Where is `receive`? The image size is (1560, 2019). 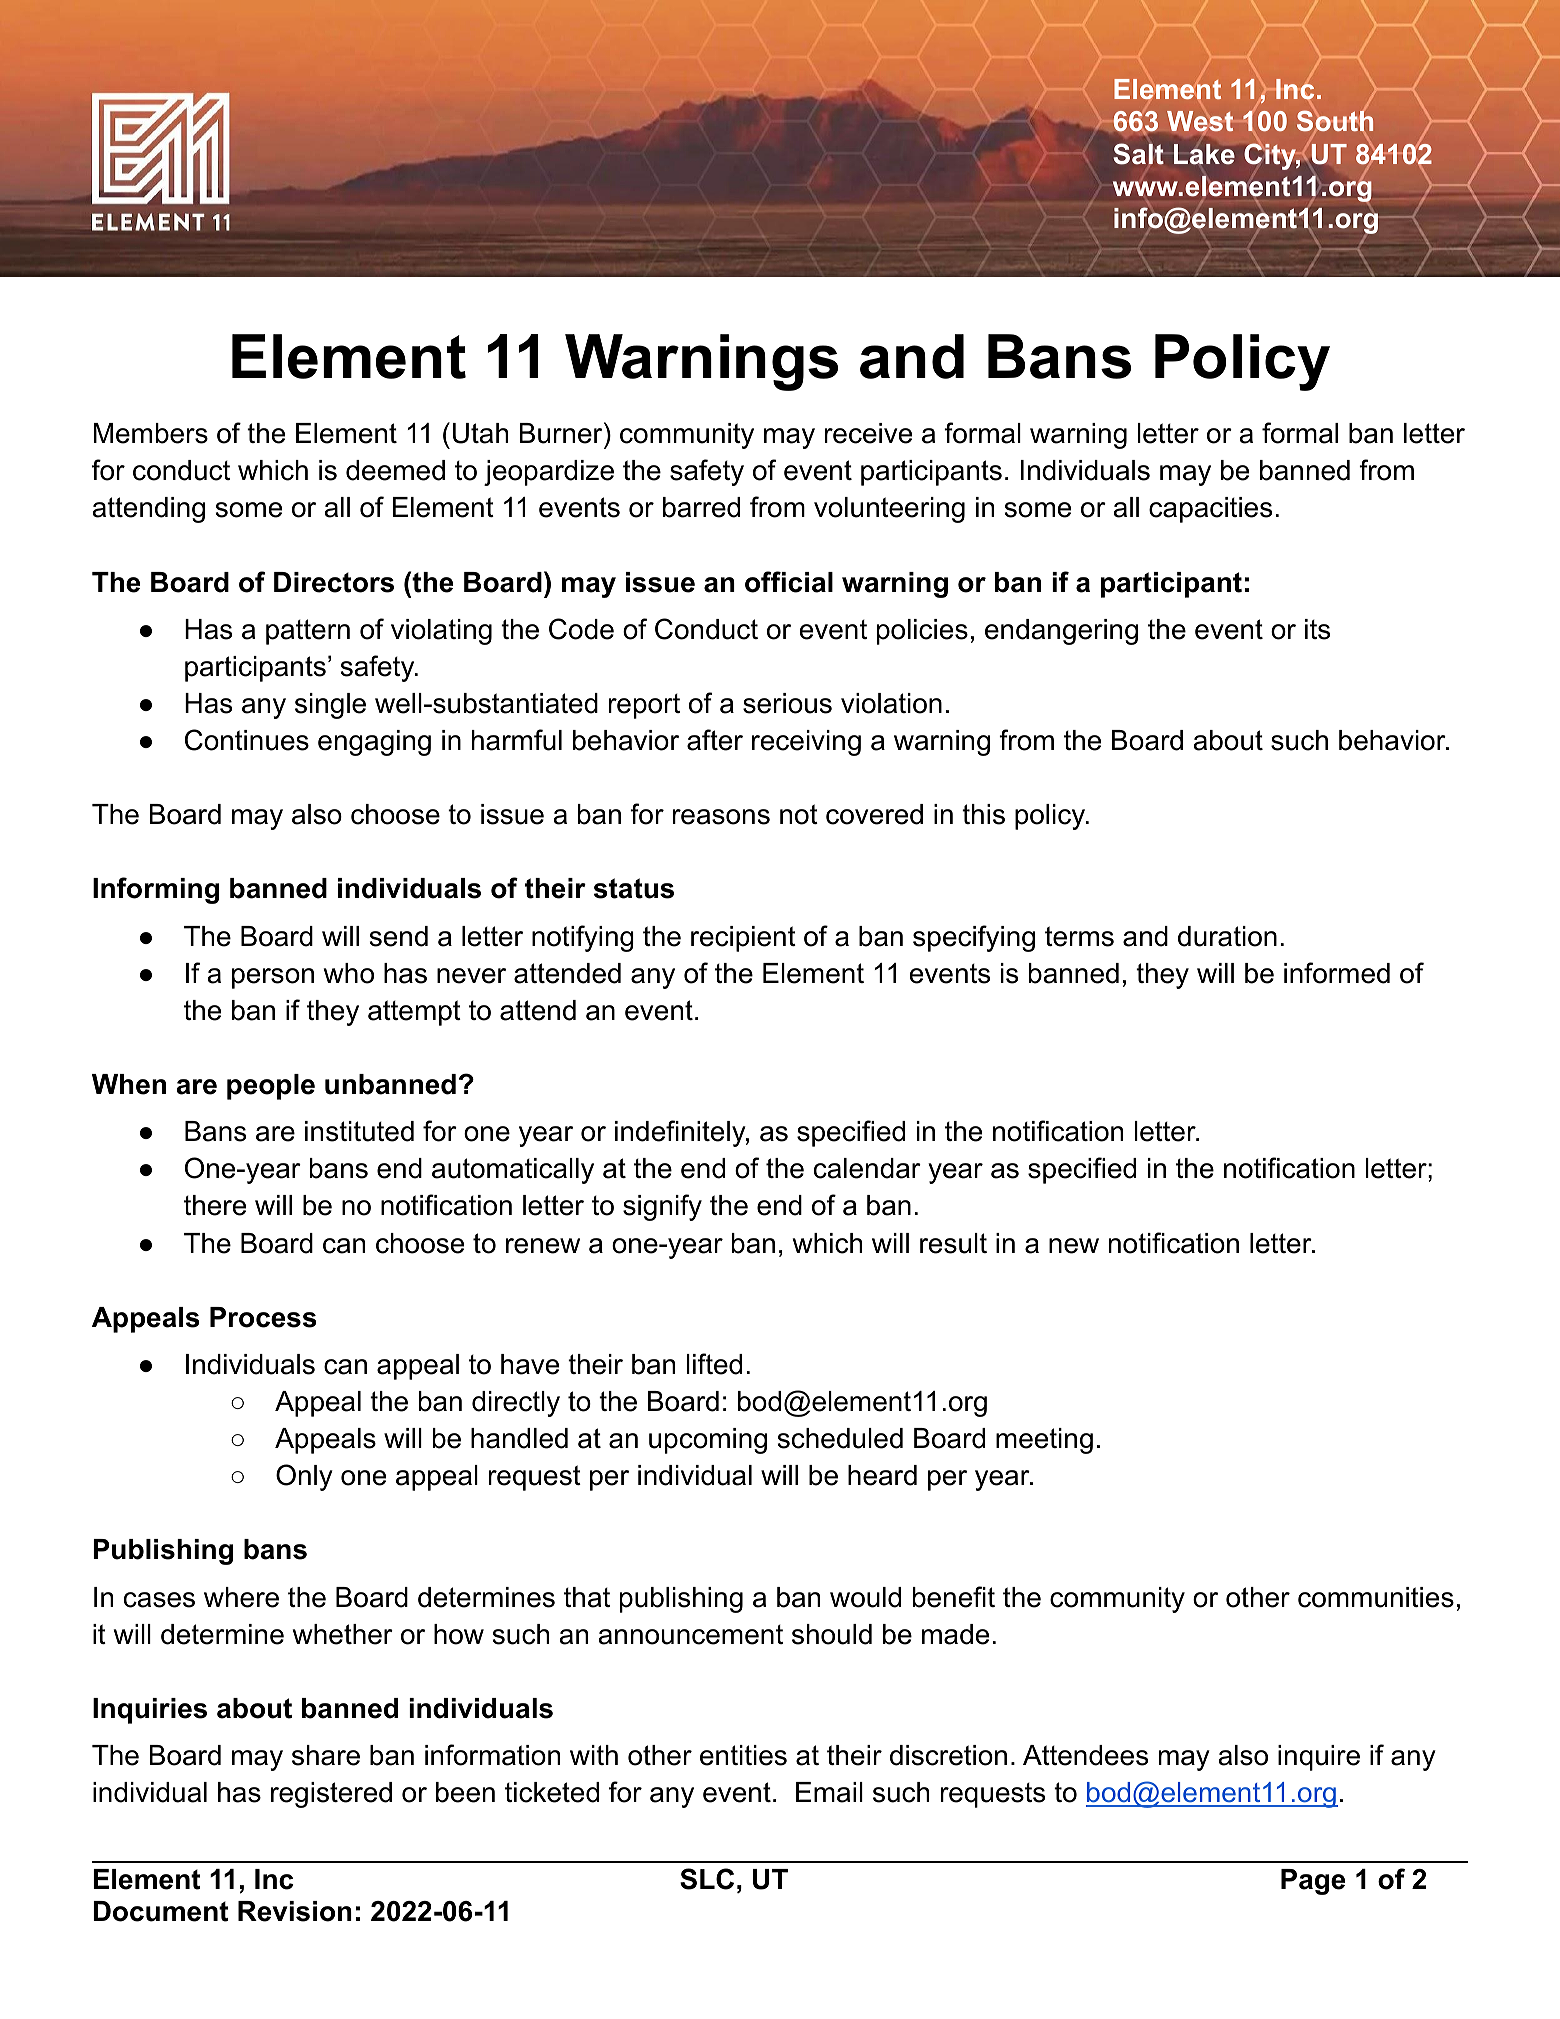 receive is located at coordinates (868, 433).
